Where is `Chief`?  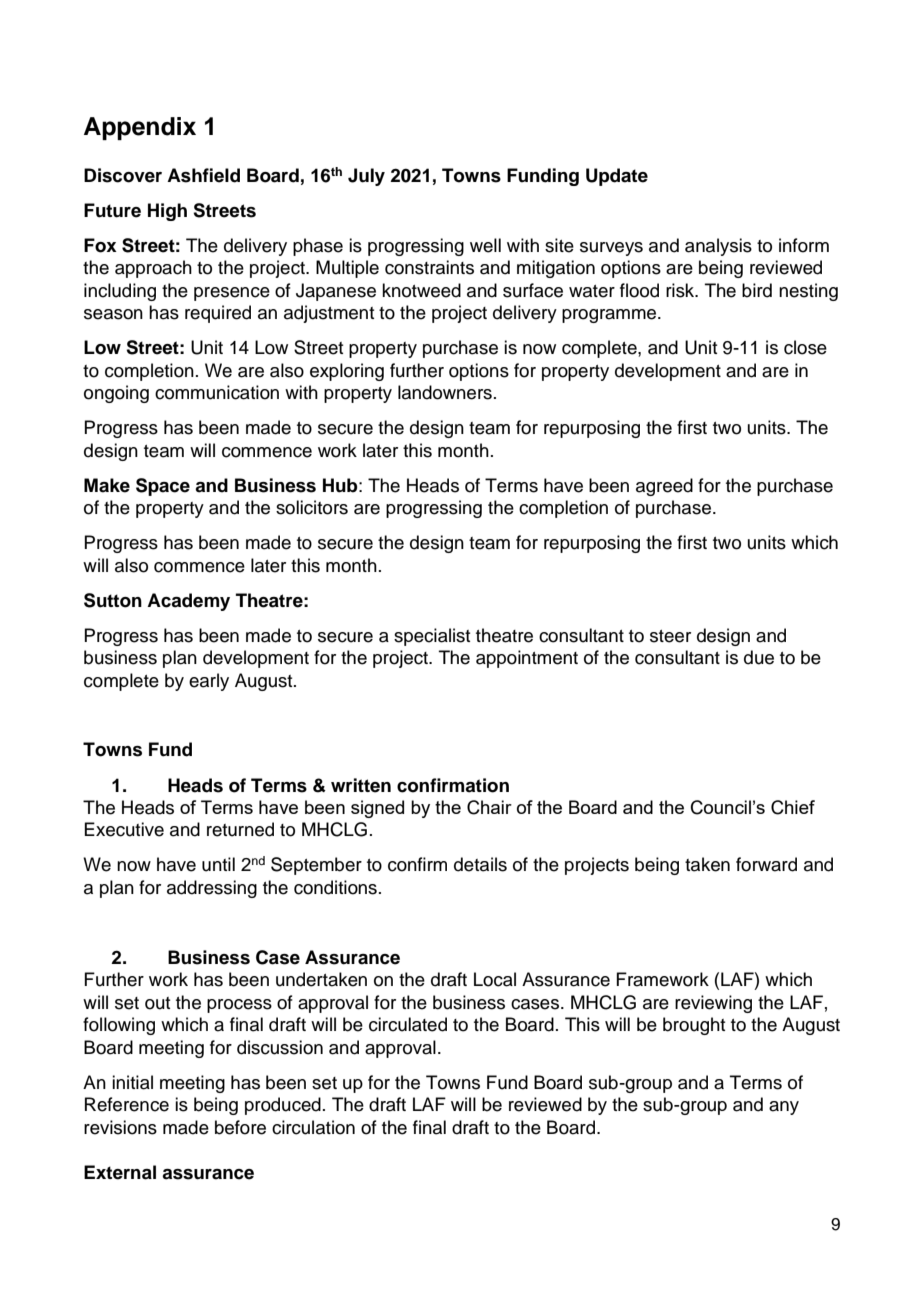
Chief is located at coordinates (793, 807).
